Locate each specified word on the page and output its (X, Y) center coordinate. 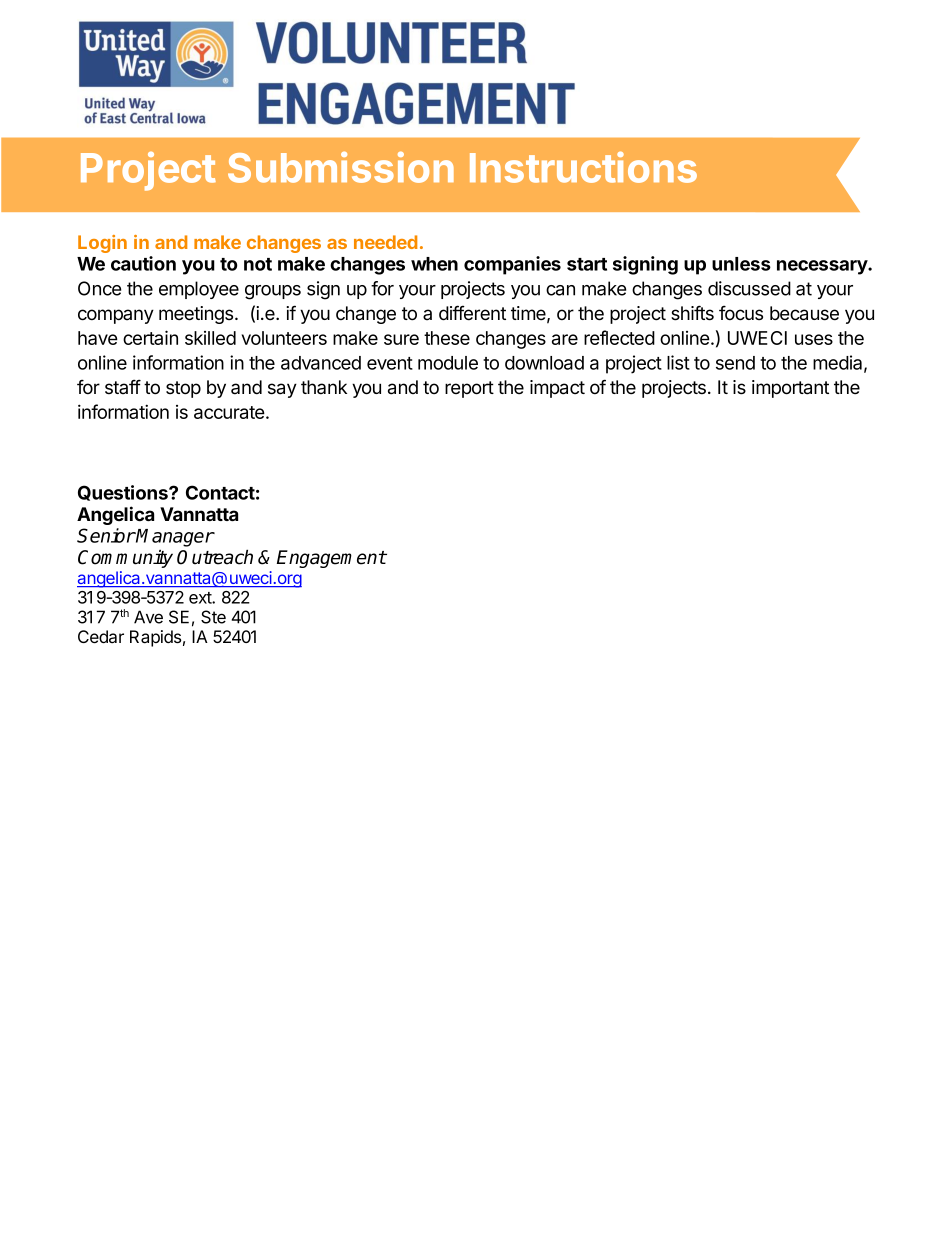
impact (557, 389)
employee (199, 290)
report (469, 389)
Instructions (583, 167)
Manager (175, 538)
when (434, 264)
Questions (124, 493)
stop (183, 389)
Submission (341, 167)
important (790, 389)
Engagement (331, 559)
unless (741, 264)
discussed (749, 288)
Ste (213, 617)
